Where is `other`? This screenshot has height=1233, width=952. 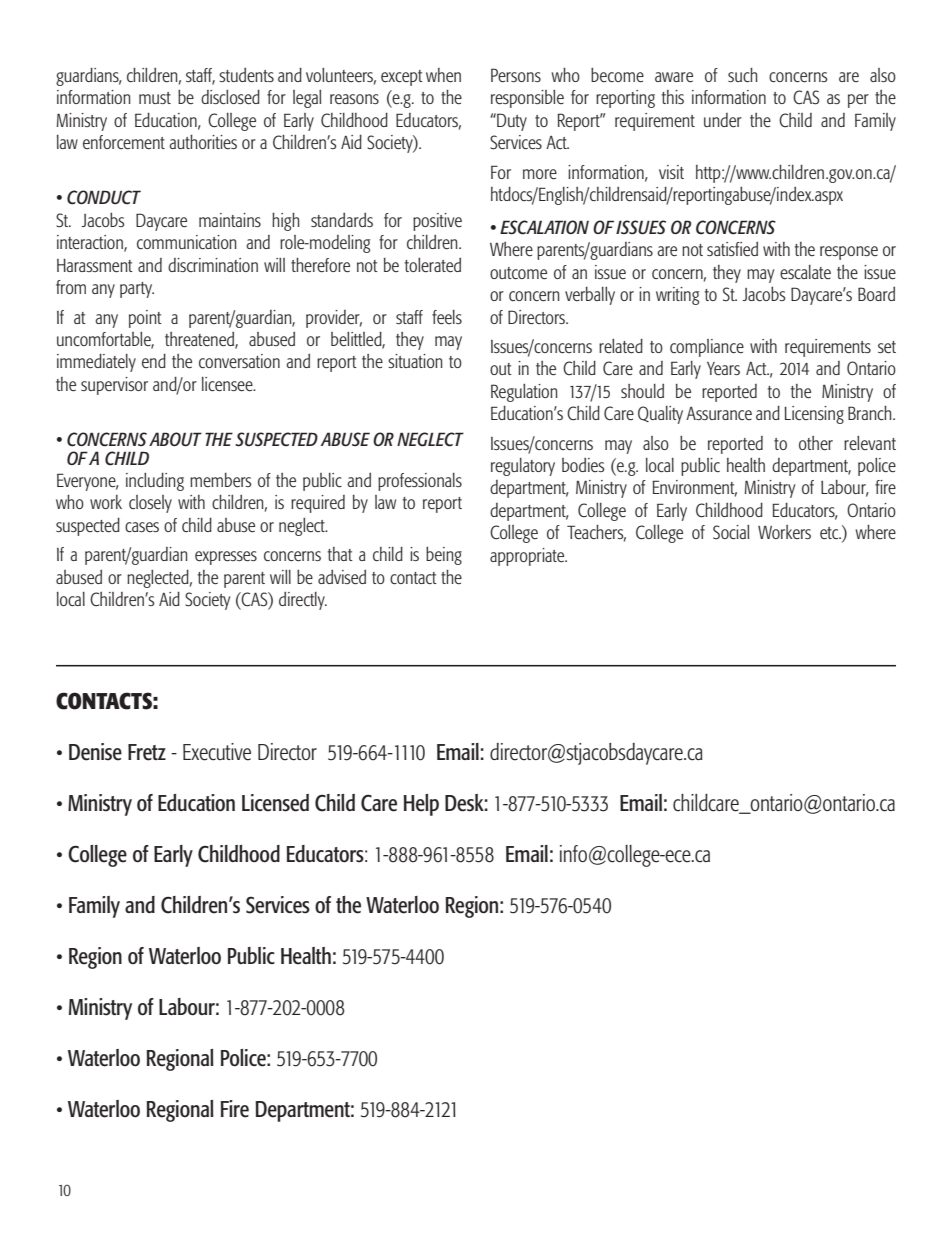
other is located at coordinates (816, 443).
